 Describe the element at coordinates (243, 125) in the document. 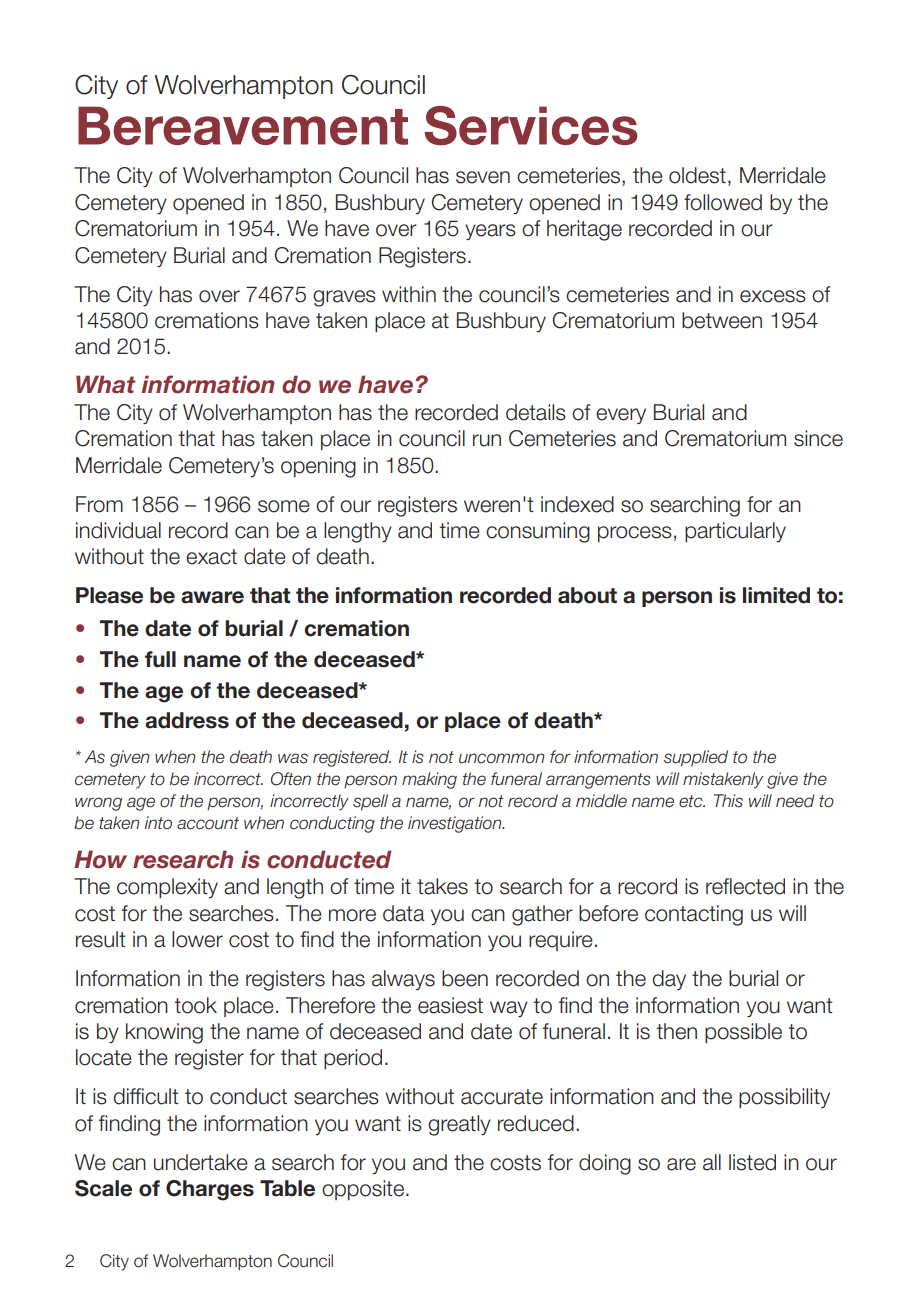

I see `Bereavement` at that location.
